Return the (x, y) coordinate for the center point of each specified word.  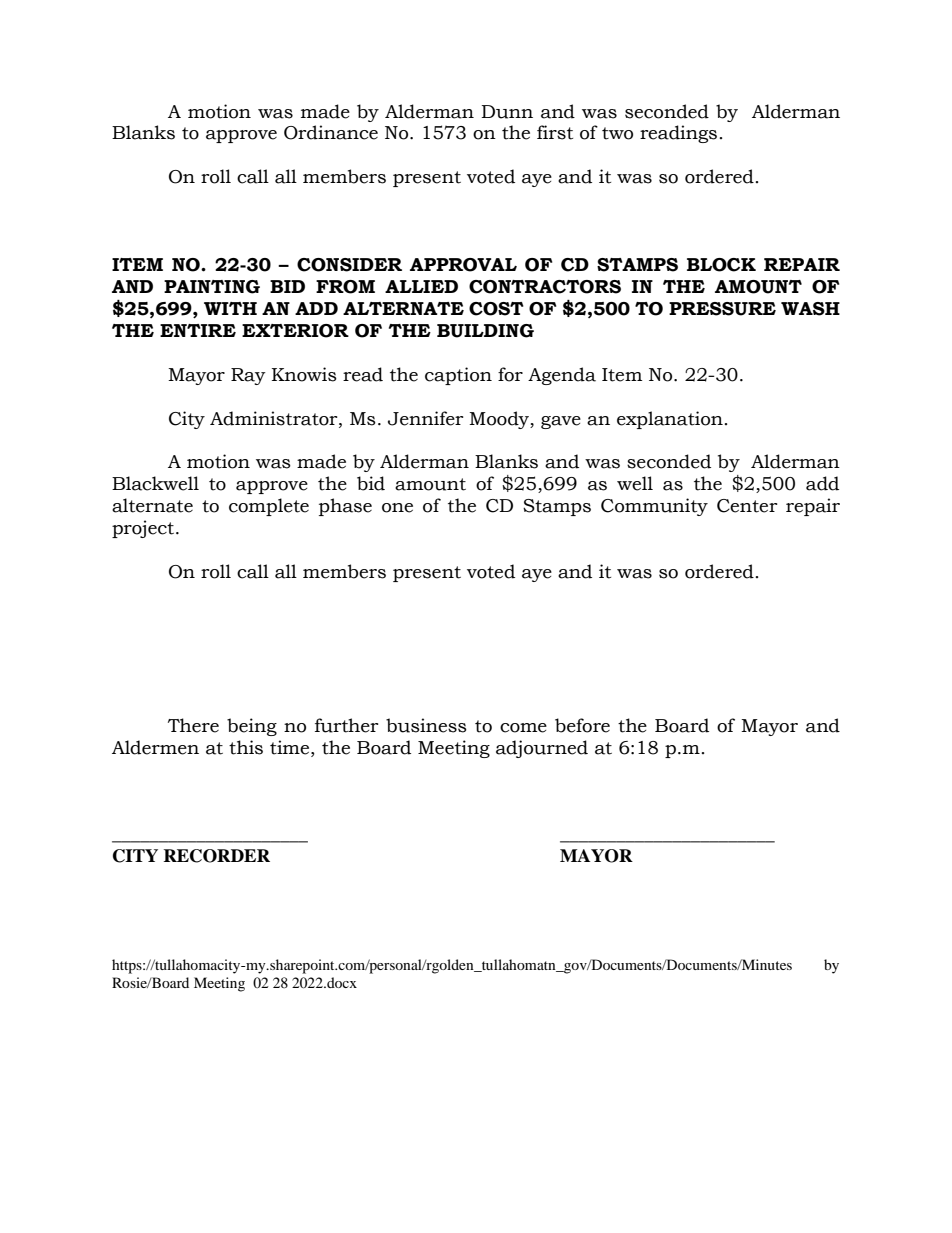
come (523, 728)
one (397, 508)
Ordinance (331, 132)
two (617, 133)
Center (747, 506)
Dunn (507, 112)
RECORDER (216, 856)
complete (269, 507)
